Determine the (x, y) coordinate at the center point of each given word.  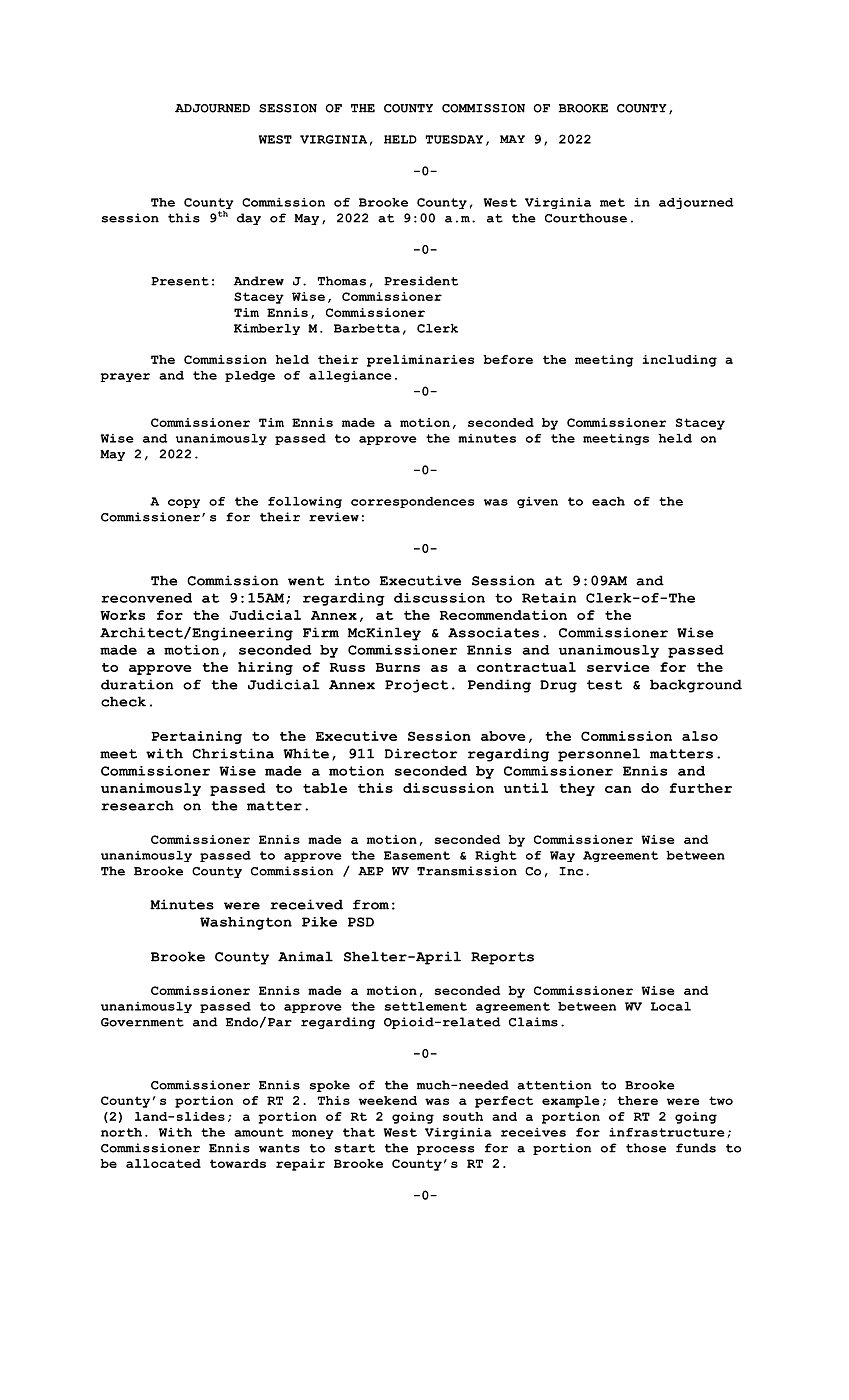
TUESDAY (454, 139)
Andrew (258, 281)
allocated (163, 1163)
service (618, 667)
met (612, 202)
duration (137, 684)
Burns (398, 667)
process (445, 1150)
